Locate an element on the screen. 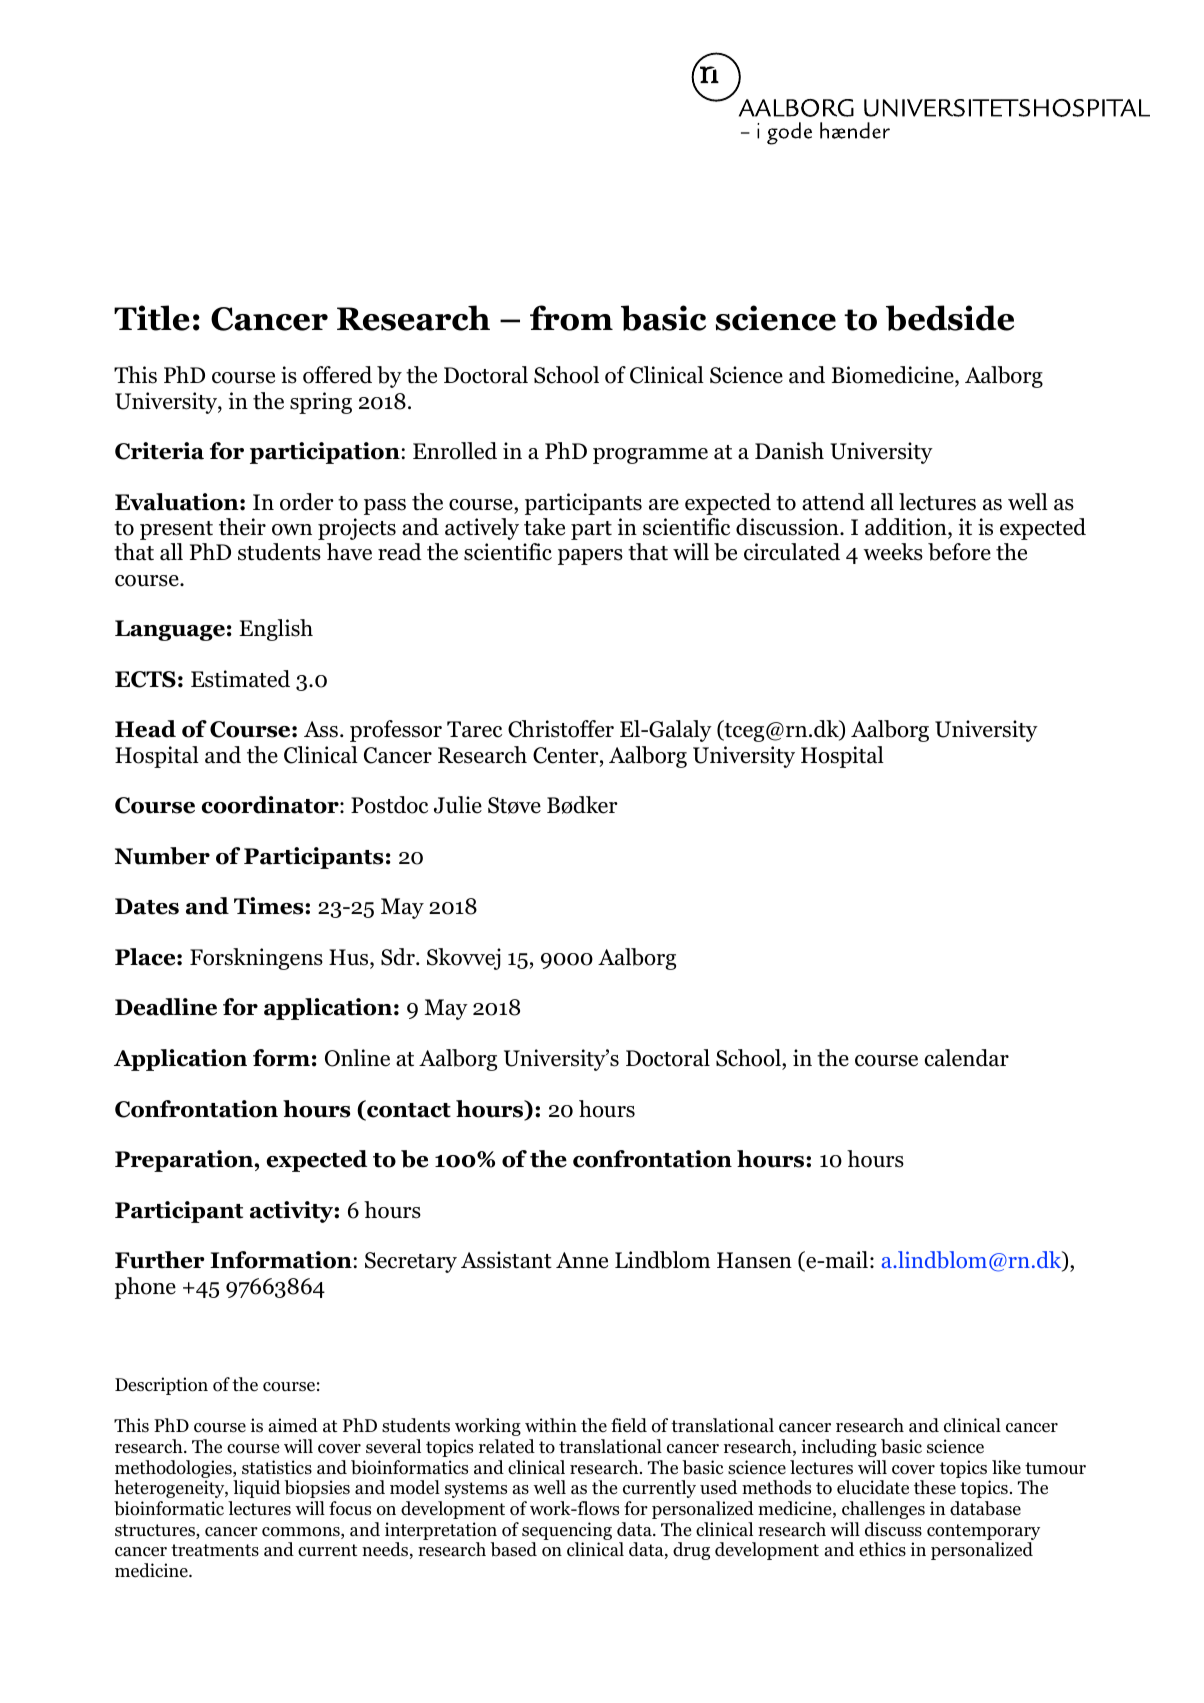 Image resolution: width=1204 pixels, height=1703 pixels. Further is located at coordinates (159, 1260).
